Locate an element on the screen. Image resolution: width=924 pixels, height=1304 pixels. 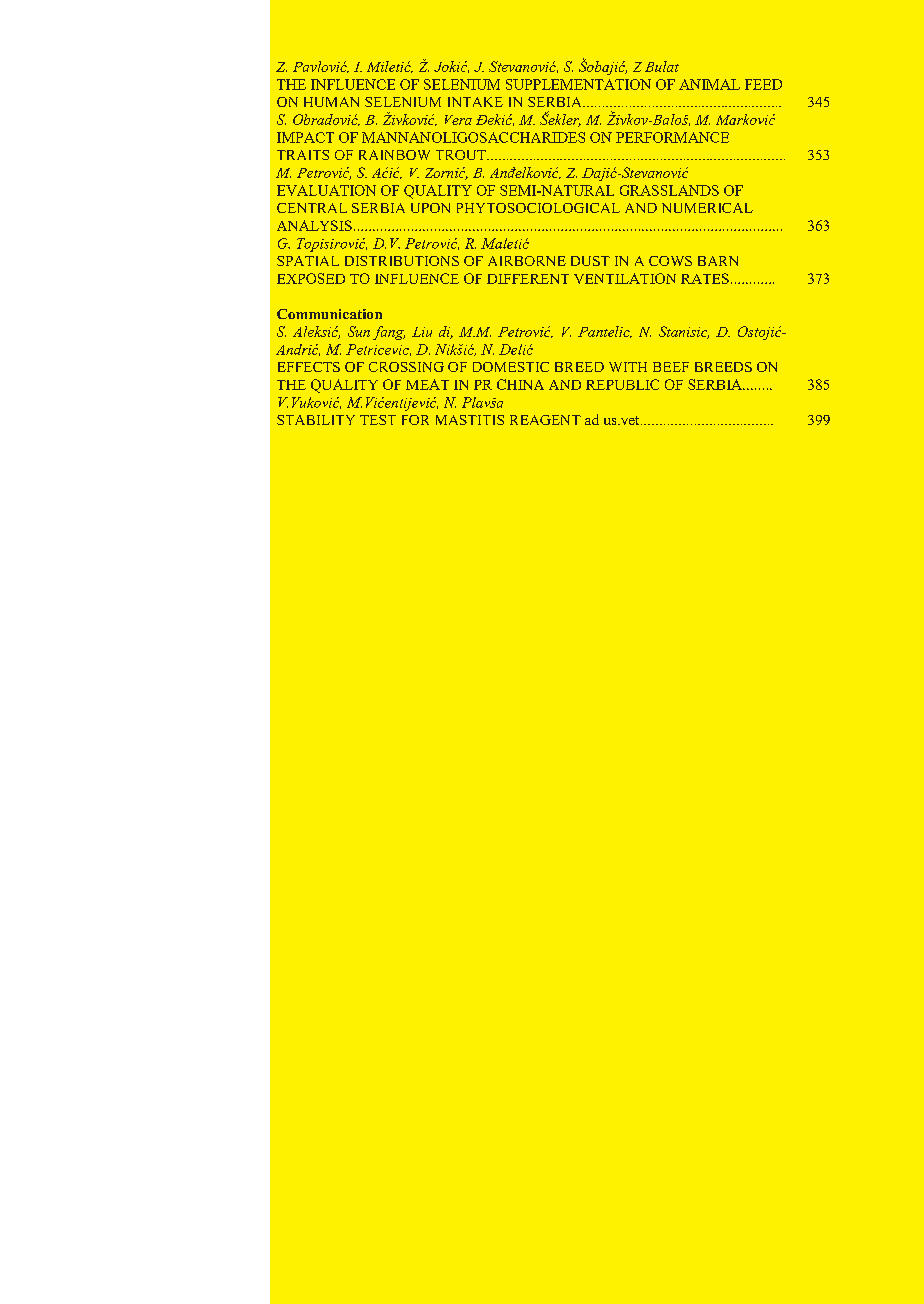
TEST is located at coordinates (378, 420).
